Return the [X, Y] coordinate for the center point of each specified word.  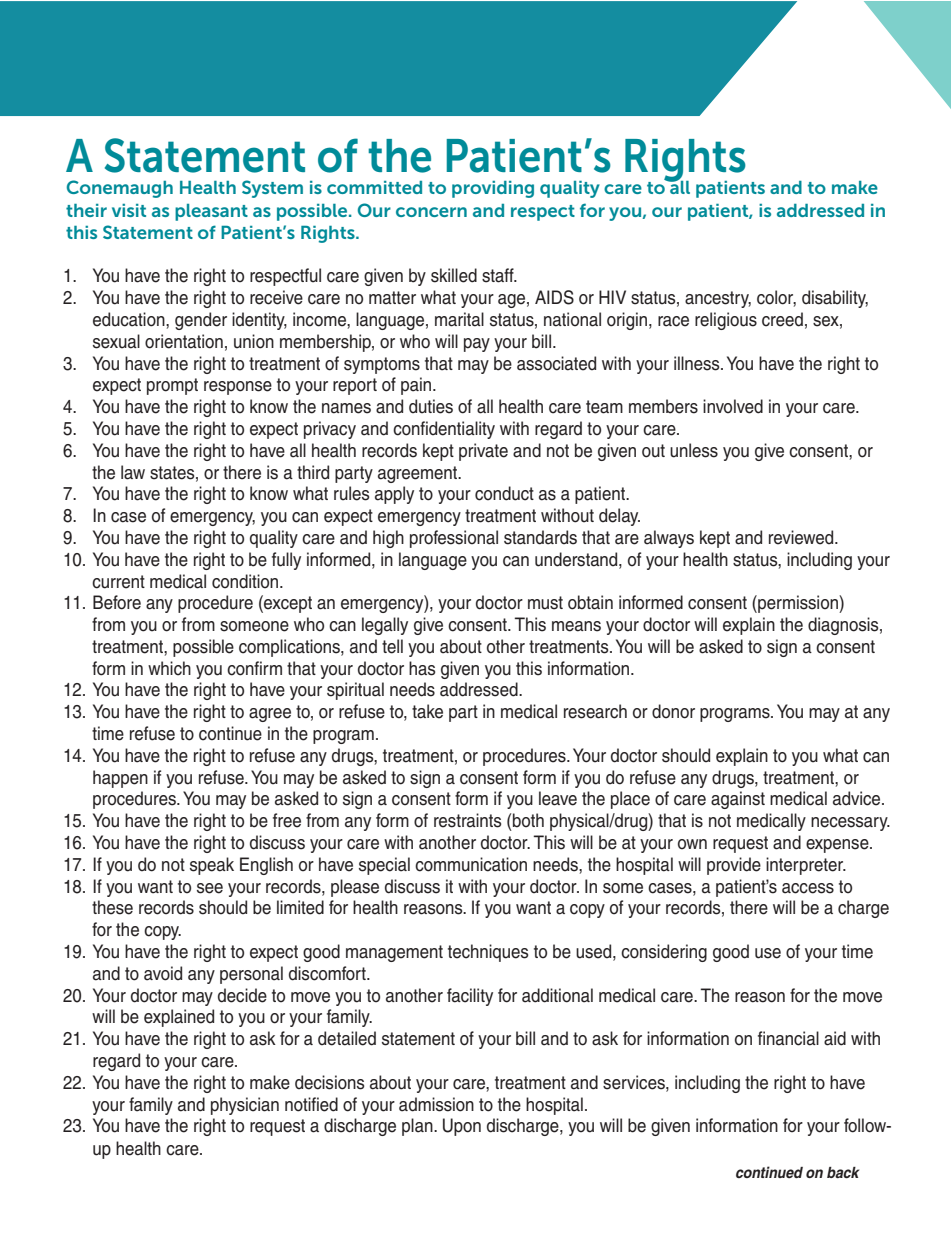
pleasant [211, 212]
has [422, 668]
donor [673, 711]
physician [245, 1106]
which [169, 668]
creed [782, 319]
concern [431, 212]
